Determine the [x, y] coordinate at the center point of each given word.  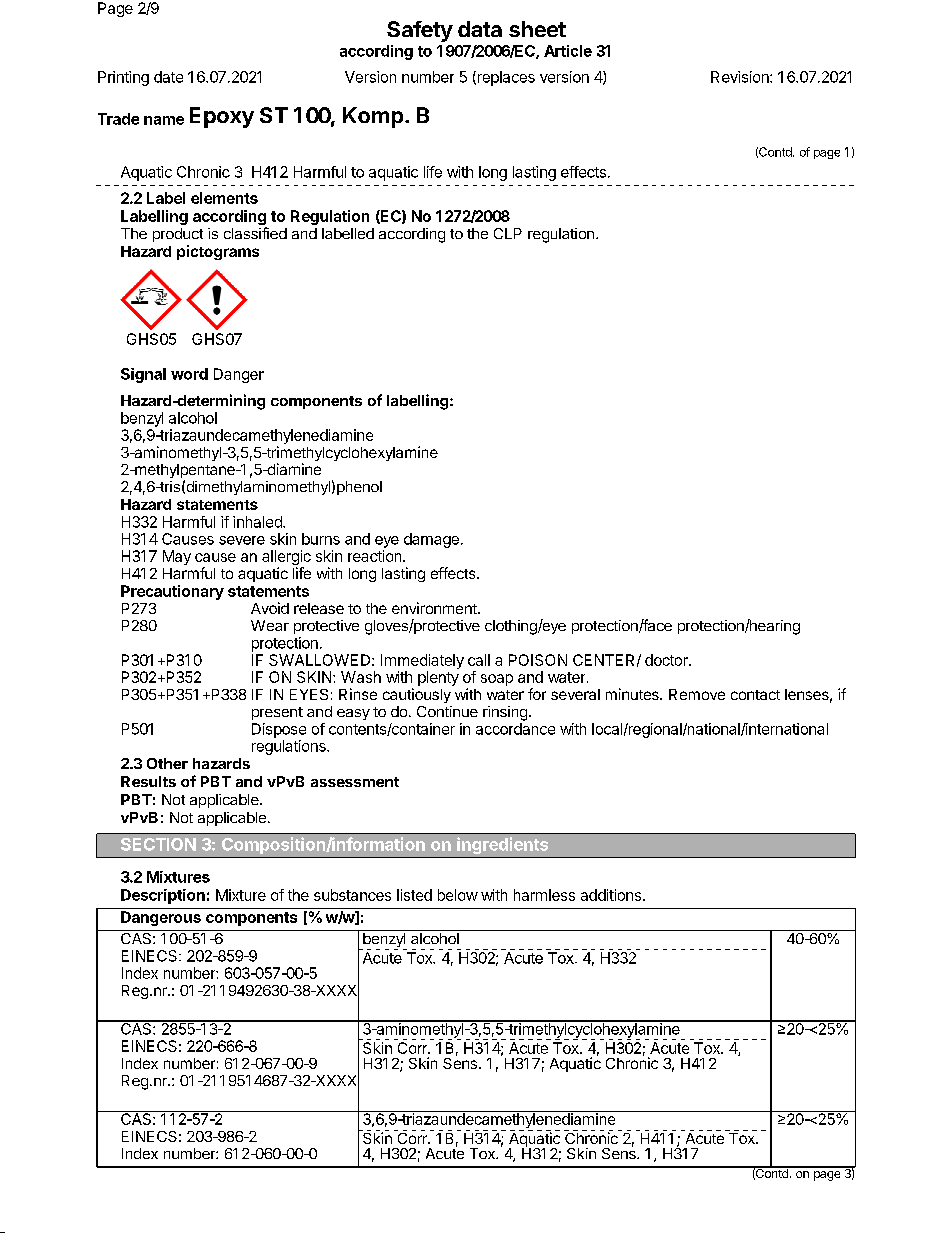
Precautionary [172, 592]
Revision [741, 77]
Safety [420, 31]
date [168, 77]
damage [431, 540]
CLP [508, 233]
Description [163, 896]
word [189, 374]
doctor [667, 660]
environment [435, 608]
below [458, 895]
